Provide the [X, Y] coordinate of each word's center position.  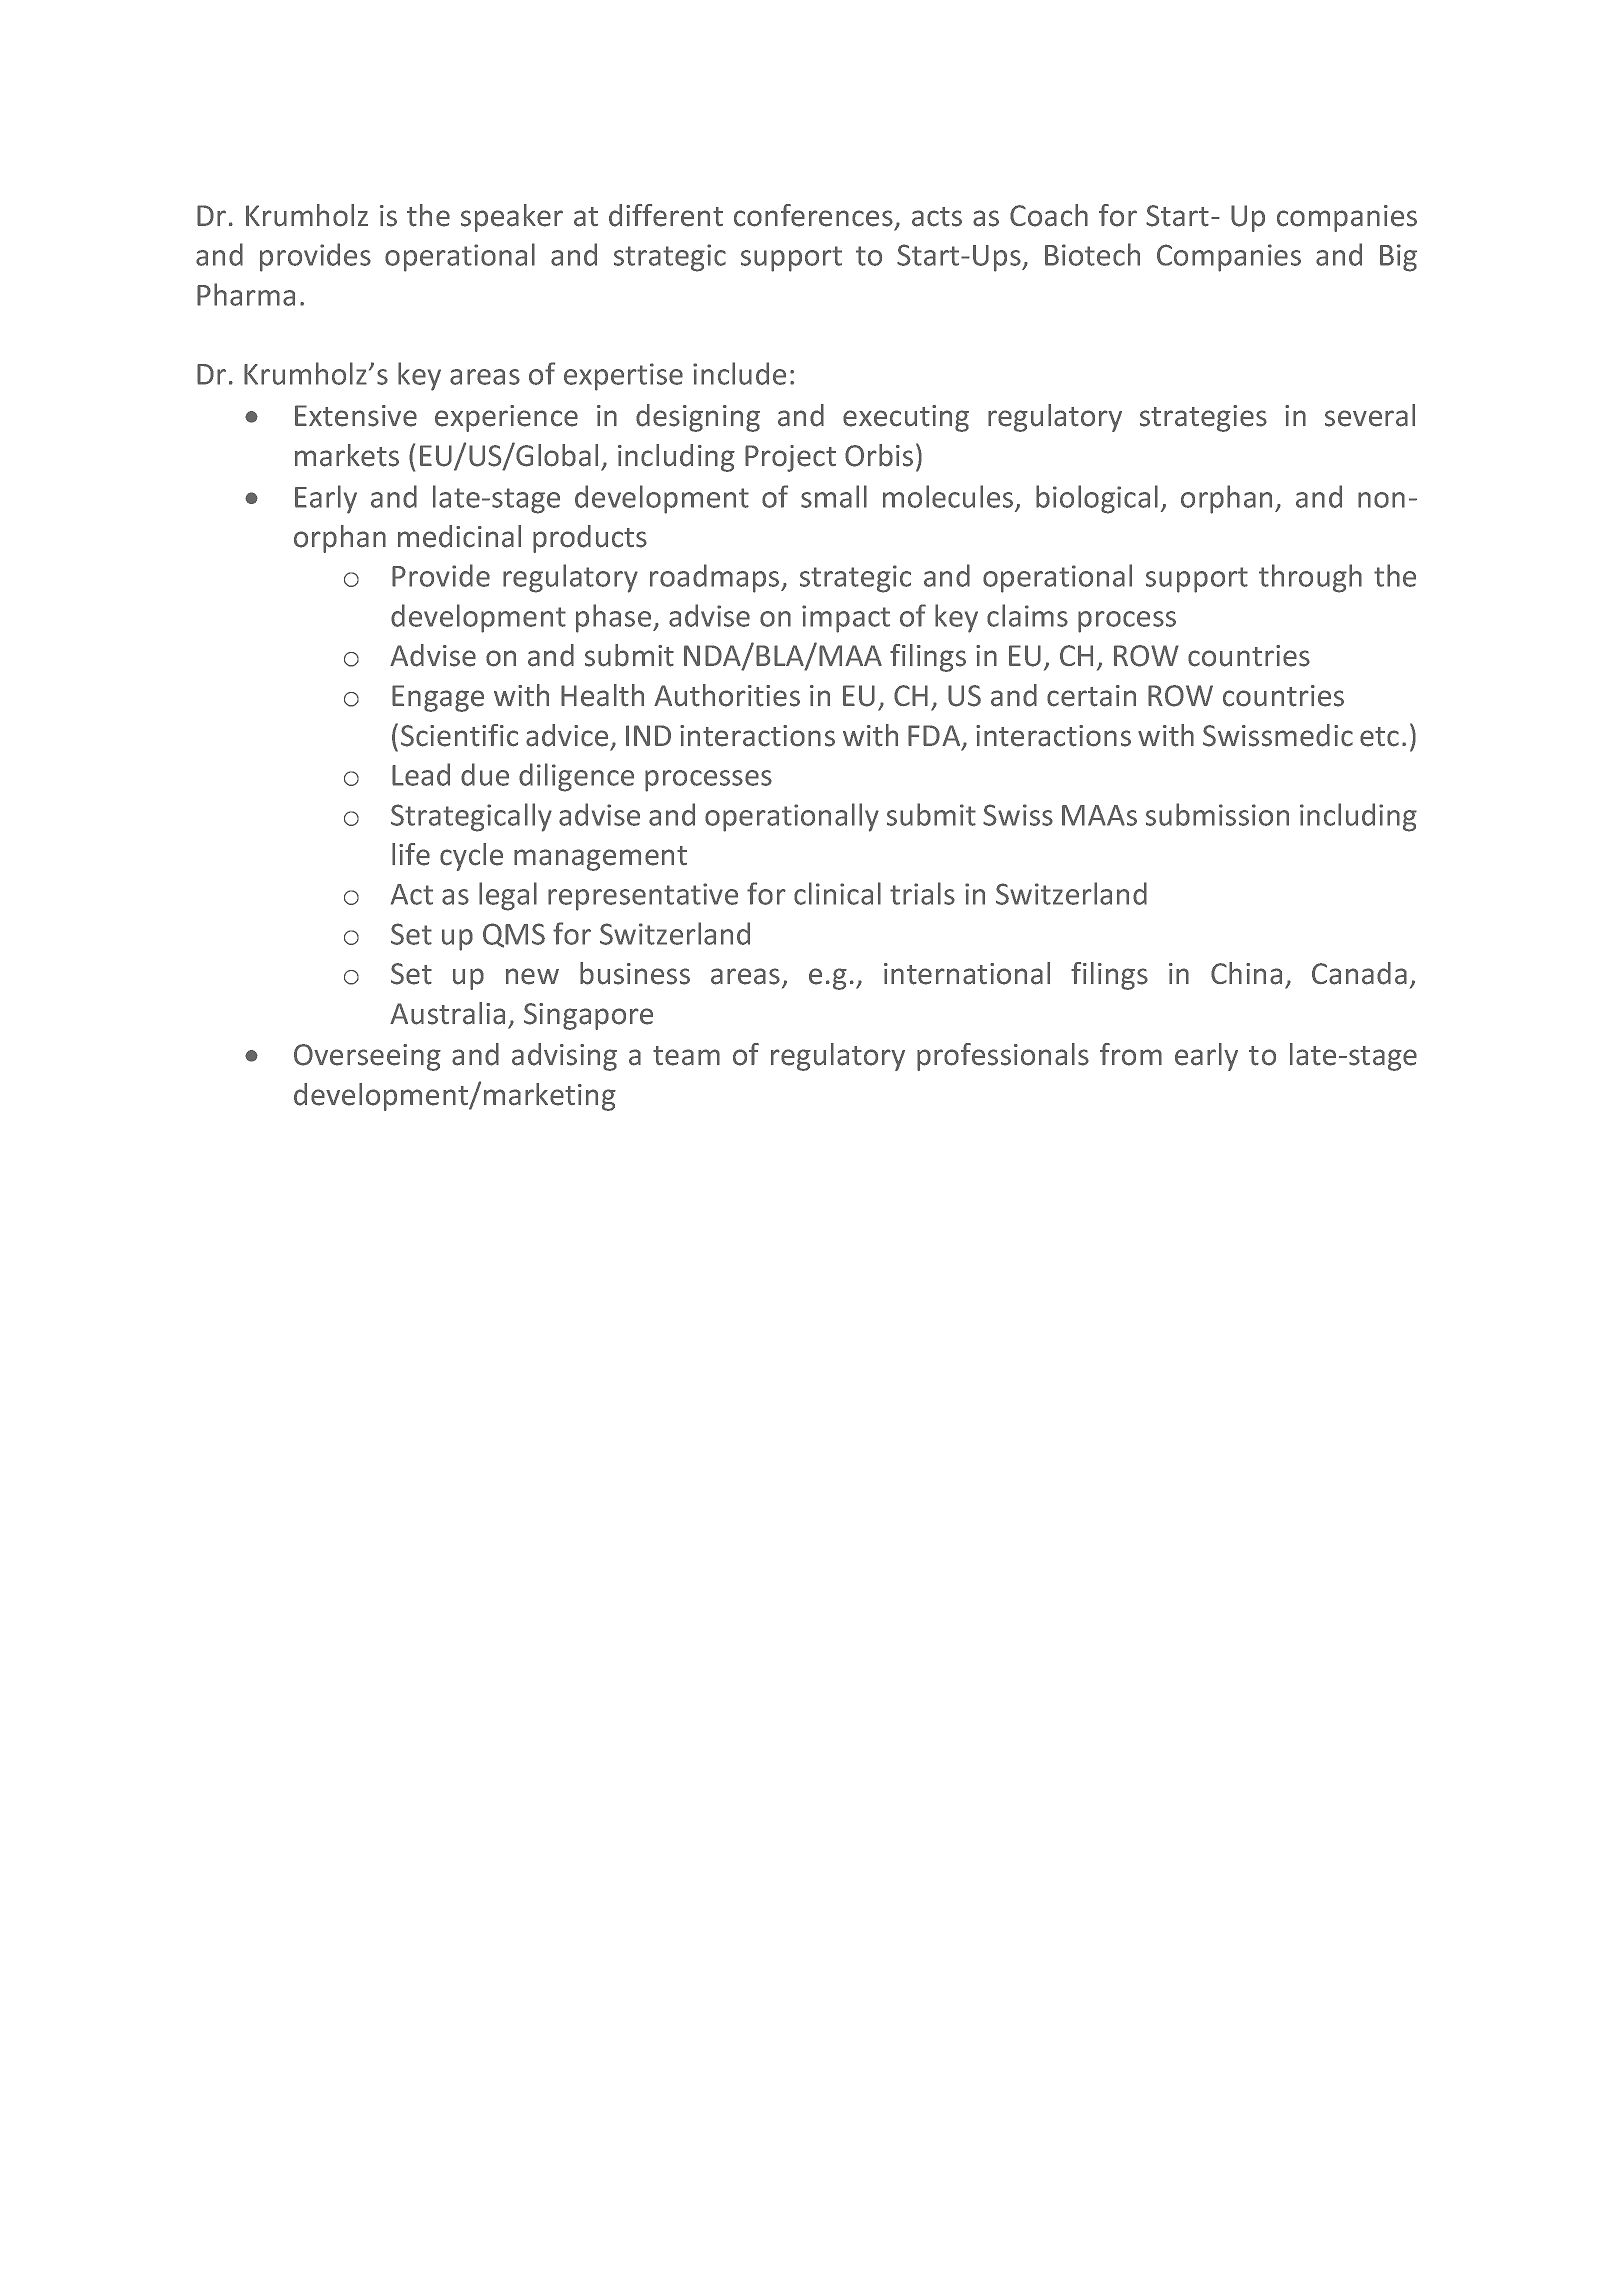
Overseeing [367, 1057]
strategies [1203, 418]
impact [846, 619]
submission [1217, 814]
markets [347, 455]
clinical [837, 893]
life [411, 854]
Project [790, 458]
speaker [512, 218]
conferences [813, 215]
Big [1398, 258]
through [1310, 578]
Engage [438, 698]
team [686, 1056]
